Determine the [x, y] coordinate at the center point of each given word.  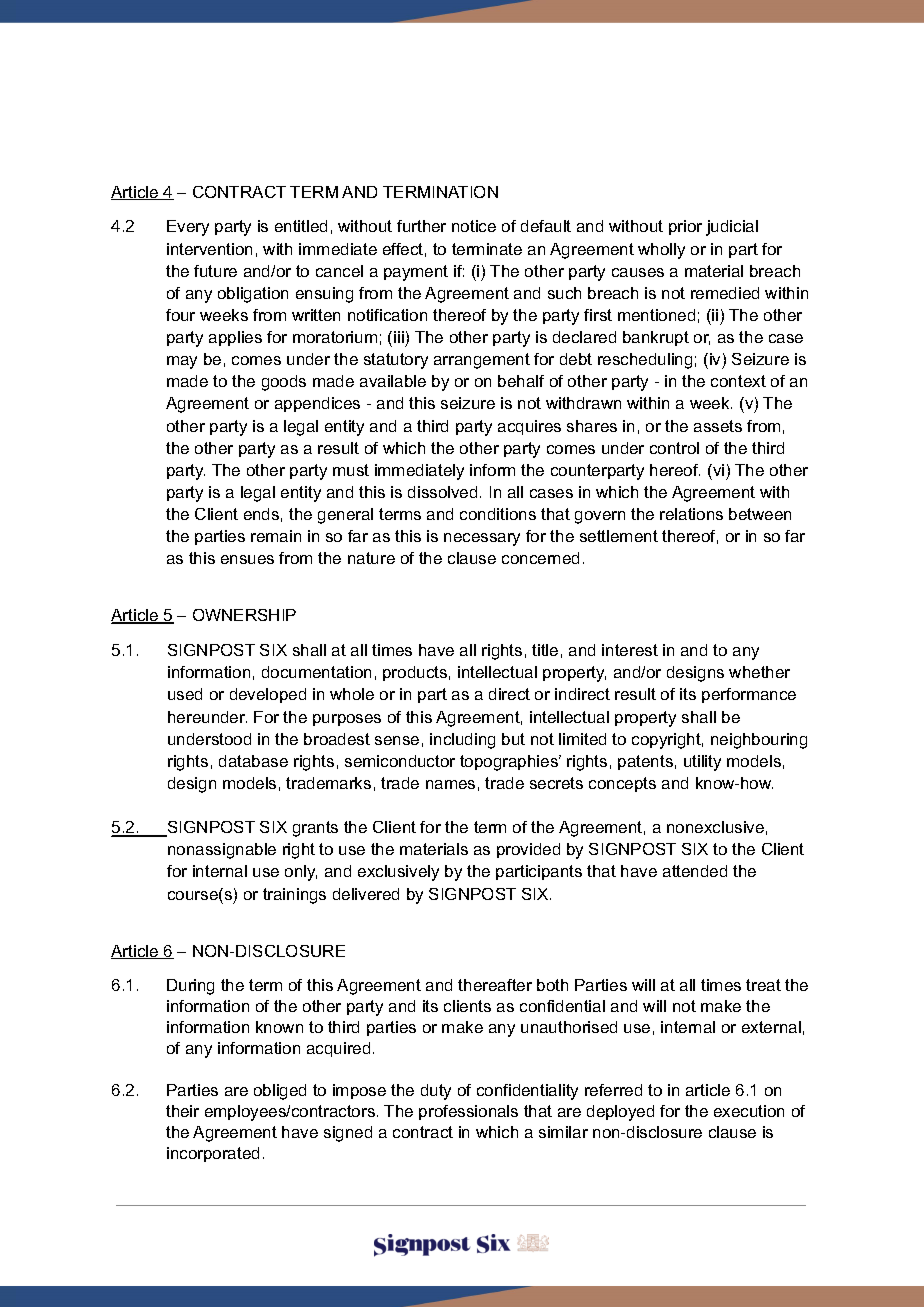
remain [276, 536]
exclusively [398, 873]
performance [749, 695]
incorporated [213, 1154]
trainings [294, 896]
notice [474, 226]
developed [268, 695]
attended [695, 871]
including [462, 741]
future [215, 271]
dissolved [442, 492]
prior [685, 227]
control [674, 448]
